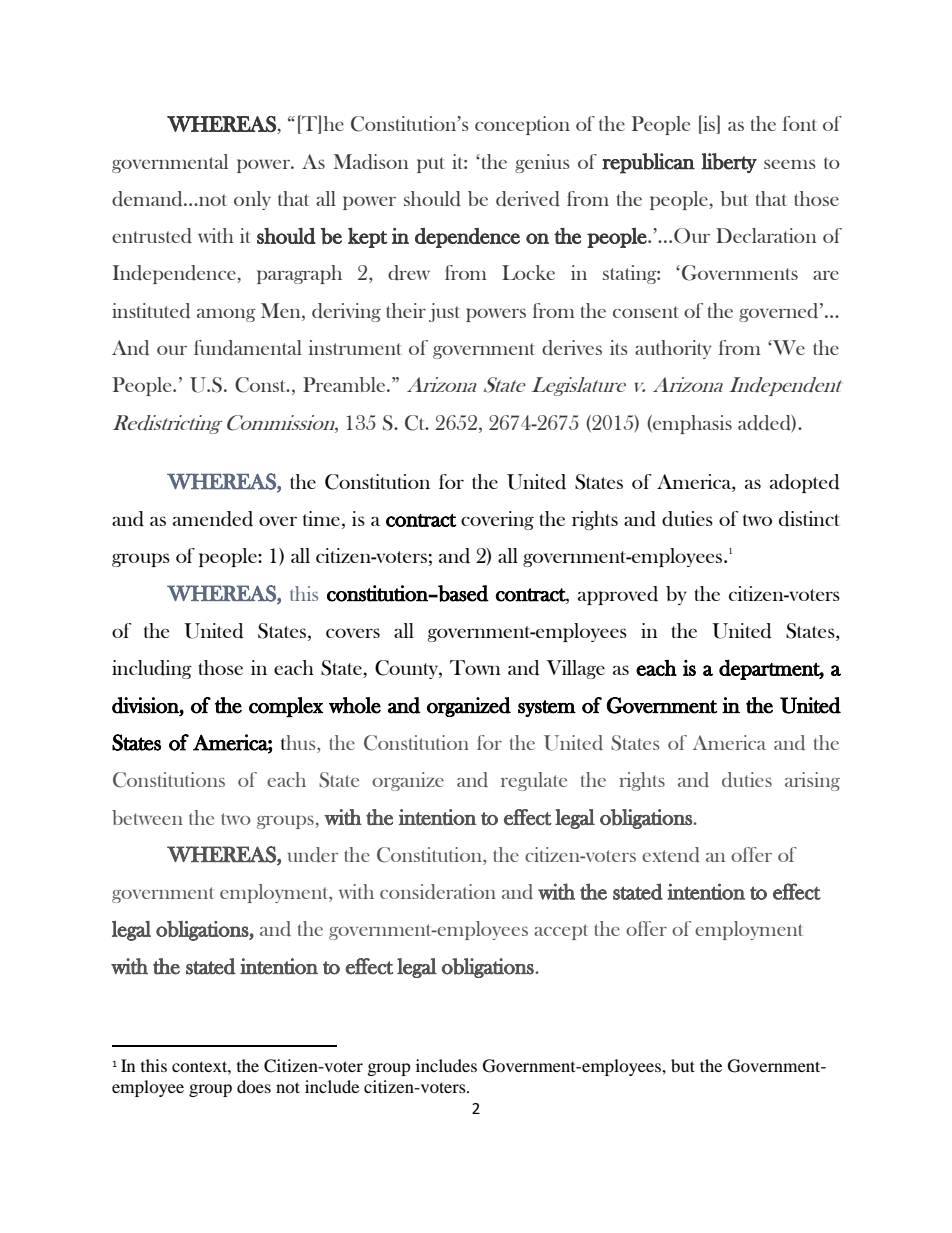  Describe the element at coordinates (805, 483) in the screenshot. I see `adopted` at that location.
